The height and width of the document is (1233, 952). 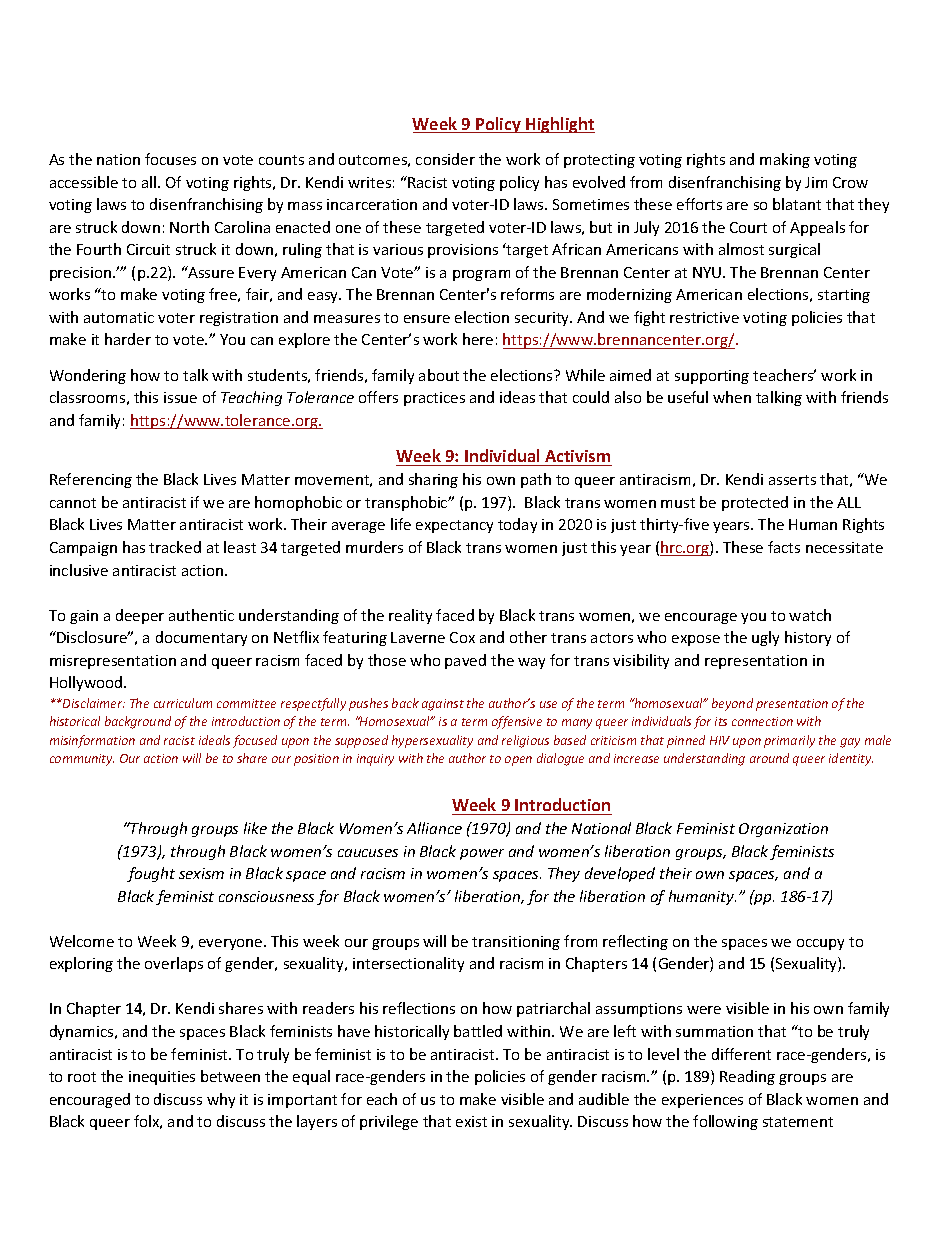 I want to click on ugly, so click(x=765, y=638).
